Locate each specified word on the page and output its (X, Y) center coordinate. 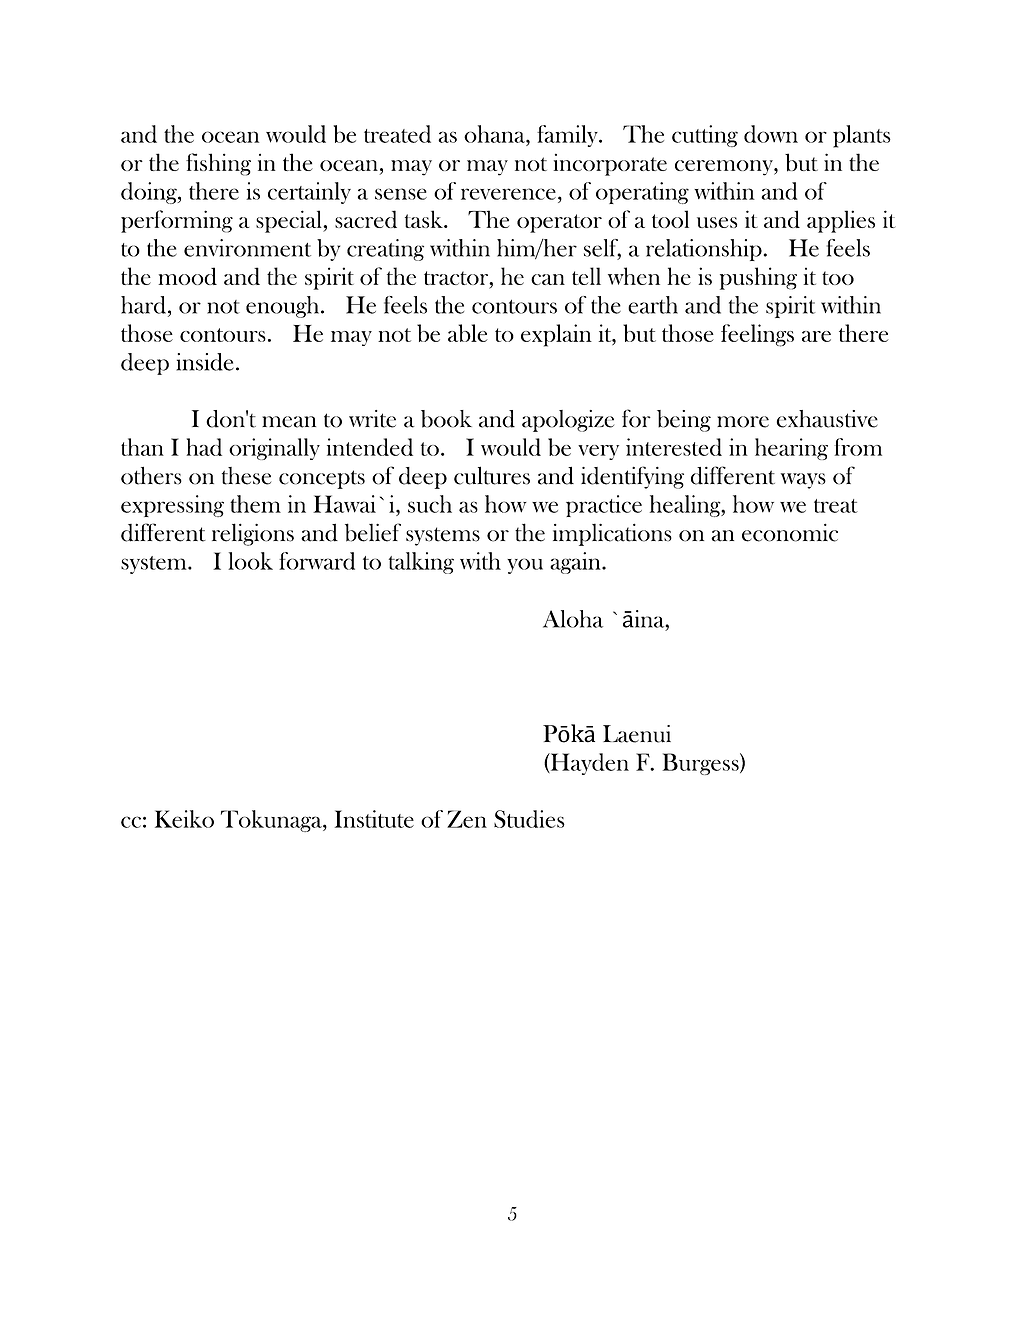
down (771, 134)
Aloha (573, 619)
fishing (218, 164)
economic (790, 532)
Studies (529, 819)
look (250, 561)
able (468, 333)
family (568, 136)
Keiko (184, 819)
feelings (757, 335)
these (246, 476)
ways (803, 481)
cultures (492, 475)
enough (284, 307)
